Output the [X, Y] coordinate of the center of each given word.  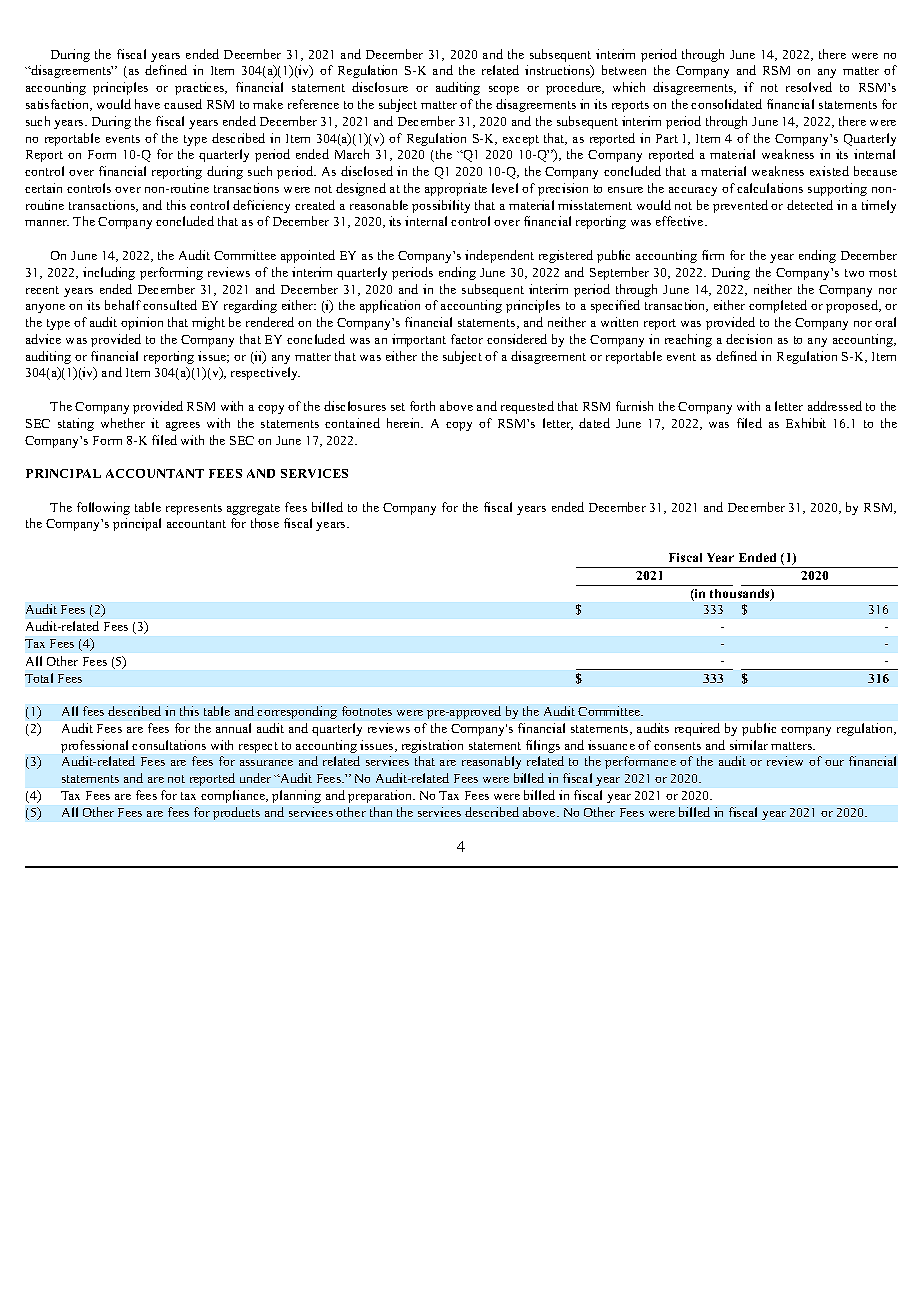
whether [123, 423]
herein [405, 423]
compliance [234, 796]
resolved [809, 87]
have [147, 104]
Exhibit [806, 423]
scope [504, 90]
